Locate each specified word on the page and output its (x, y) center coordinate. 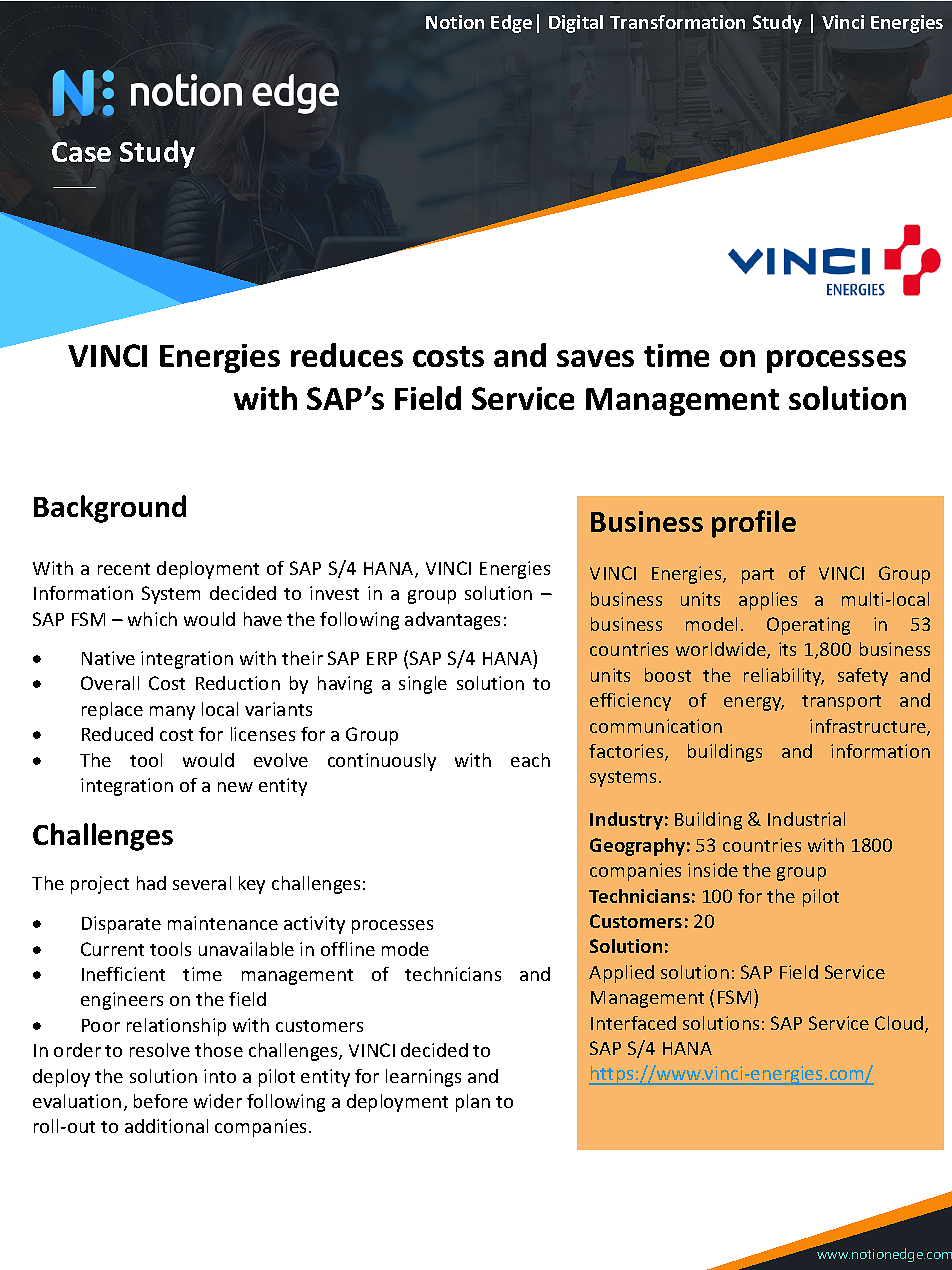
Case (81, 152)
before (161, 1101)
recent (124, 569)
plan (473, 1103)
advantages (452, 621)
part (758, 576)
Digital (576, 24)
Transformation (677, 22)
